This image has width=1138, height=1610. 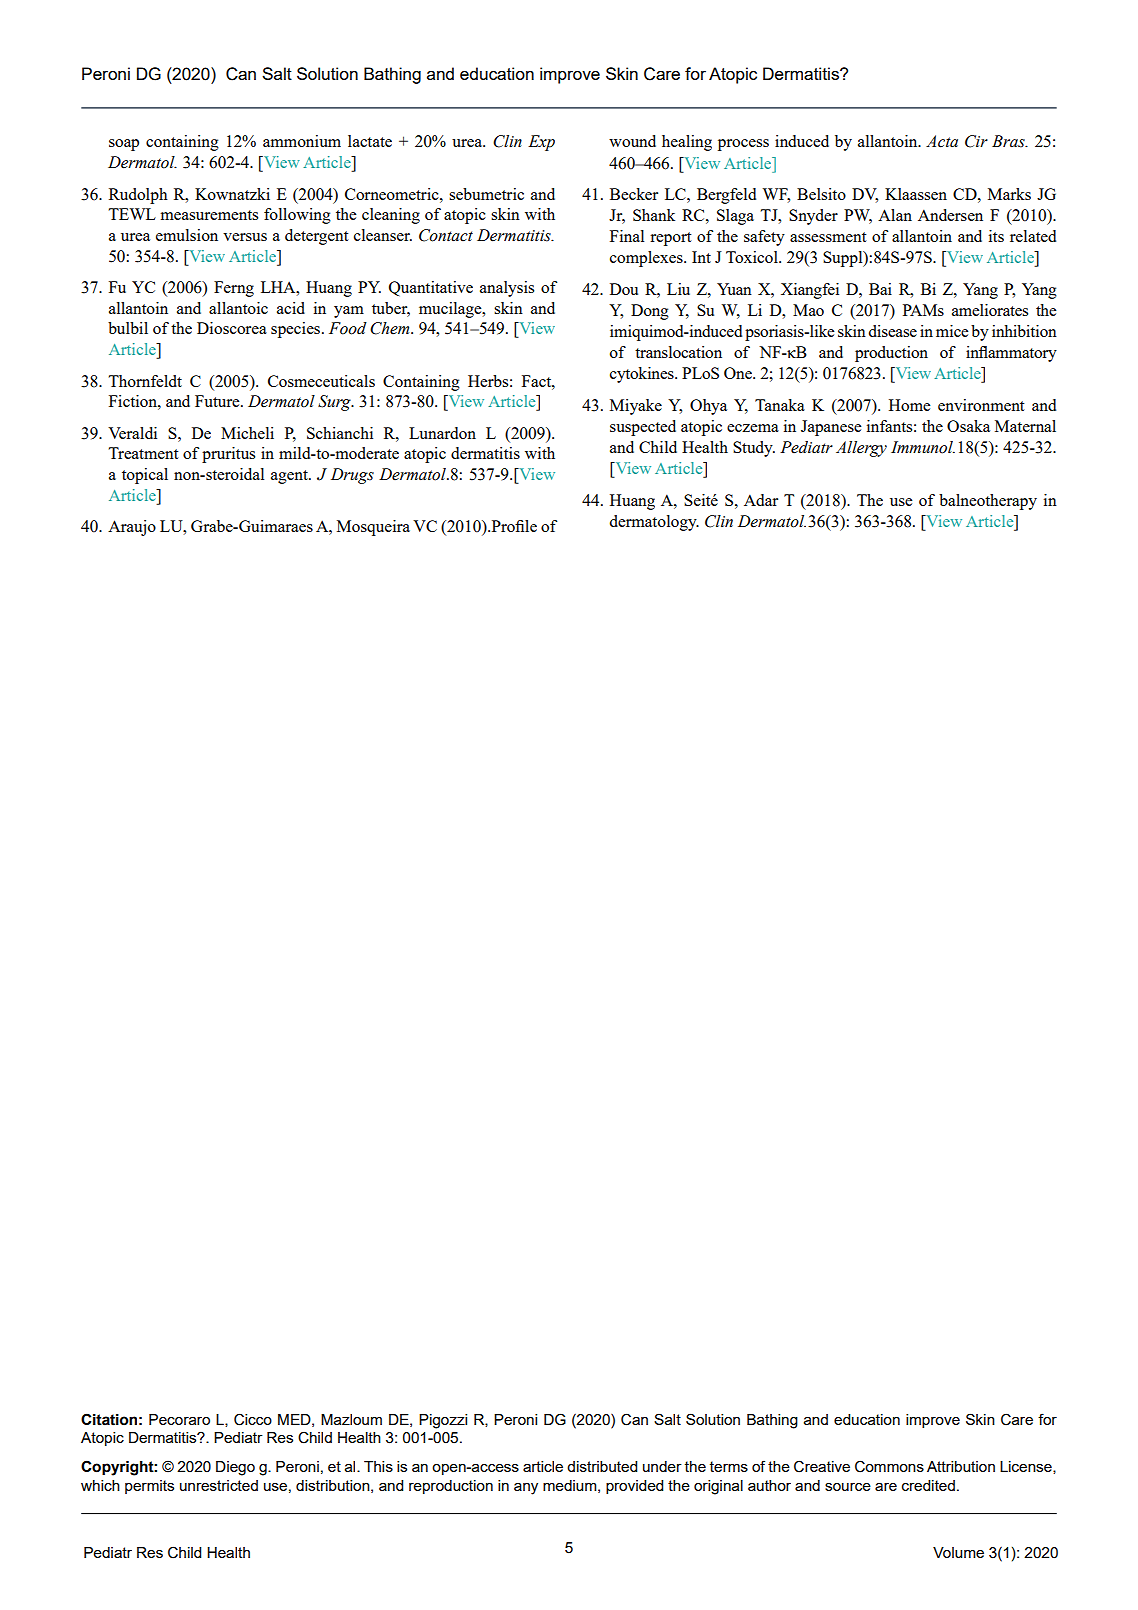 What do you see at coordinates (861, 449) in the image?
I see `Allergy` at bounding box center [861, 449].
